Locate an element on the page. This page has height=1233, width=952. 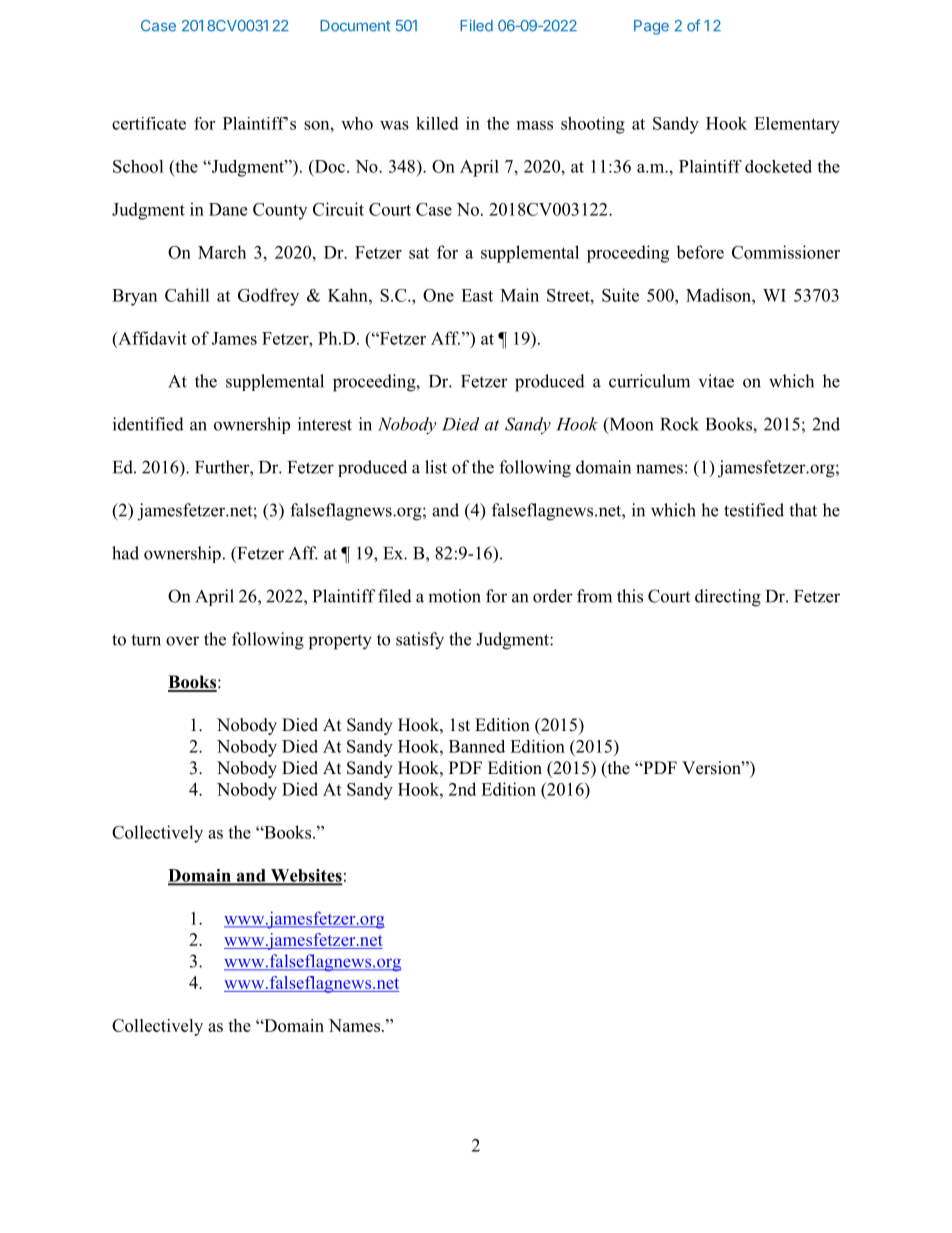
Banned is located at coordinates (477, 746).
